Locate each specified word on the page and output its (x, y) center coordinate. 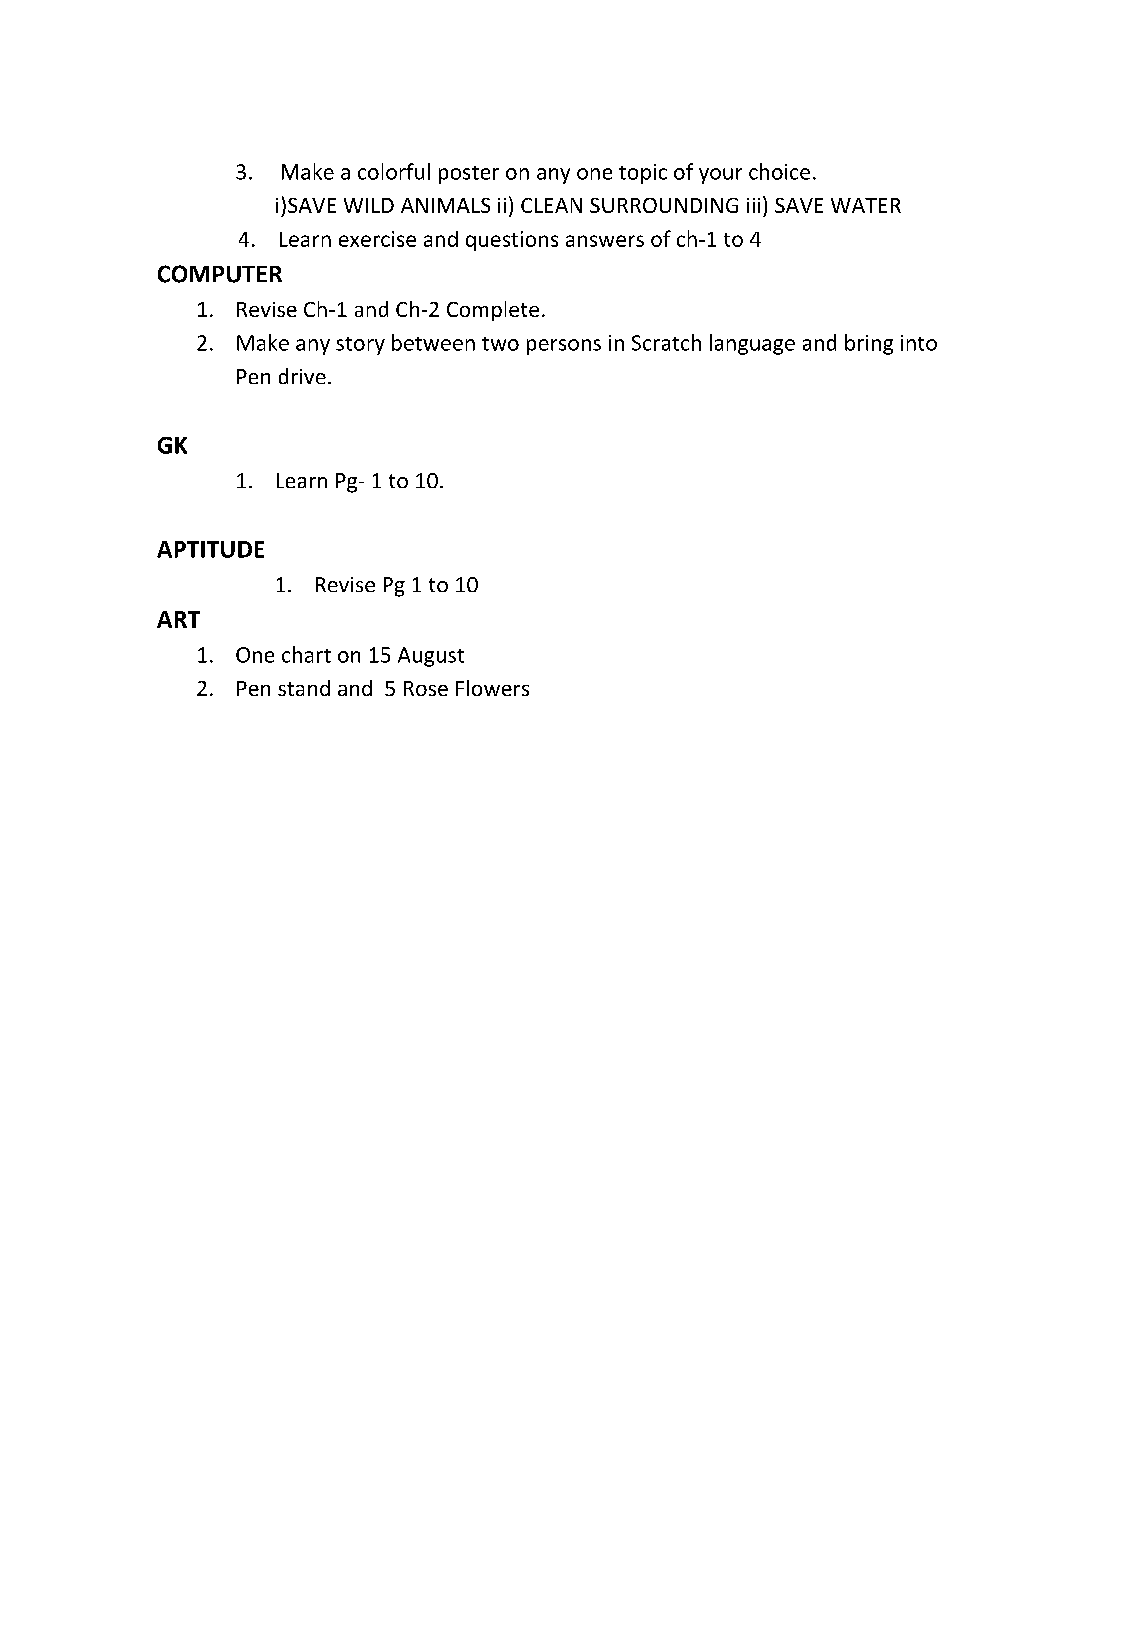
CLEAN (551, 205)
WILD (369, 205)
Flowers (492, 688)
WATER (866, 205)
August (431, 657)
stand (304, 688)
